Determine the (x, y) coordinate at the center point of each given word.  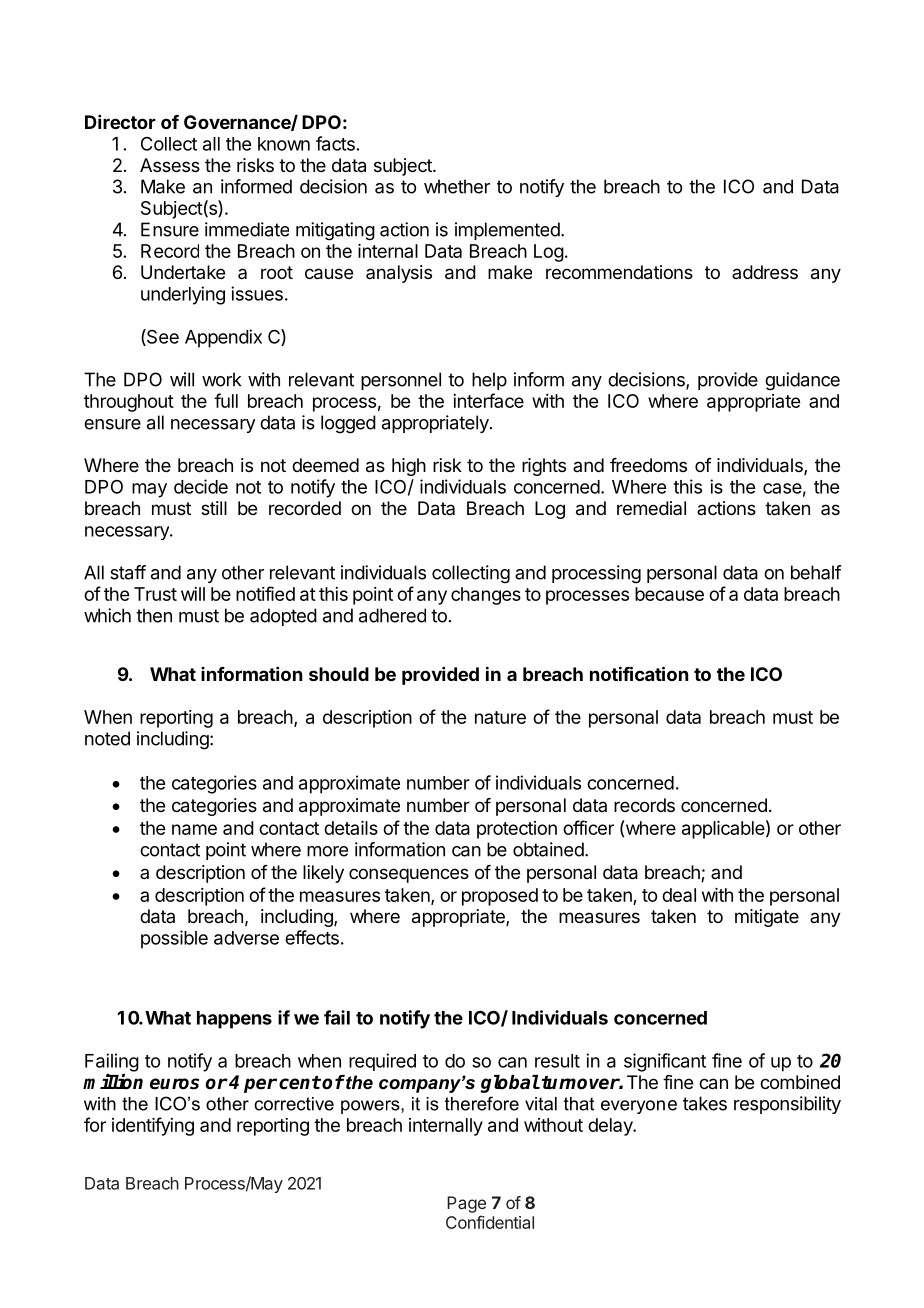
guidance (802, 381)
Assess (170, 165)
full (226, 400)
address (765, 272)
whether (457, 186)
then (154, 615)
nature (500, 717)
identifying (153, 1126)
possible (174, 939)
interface (488, 400)
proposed (500, 897)
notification (639, 673)
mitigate (767, 918)
